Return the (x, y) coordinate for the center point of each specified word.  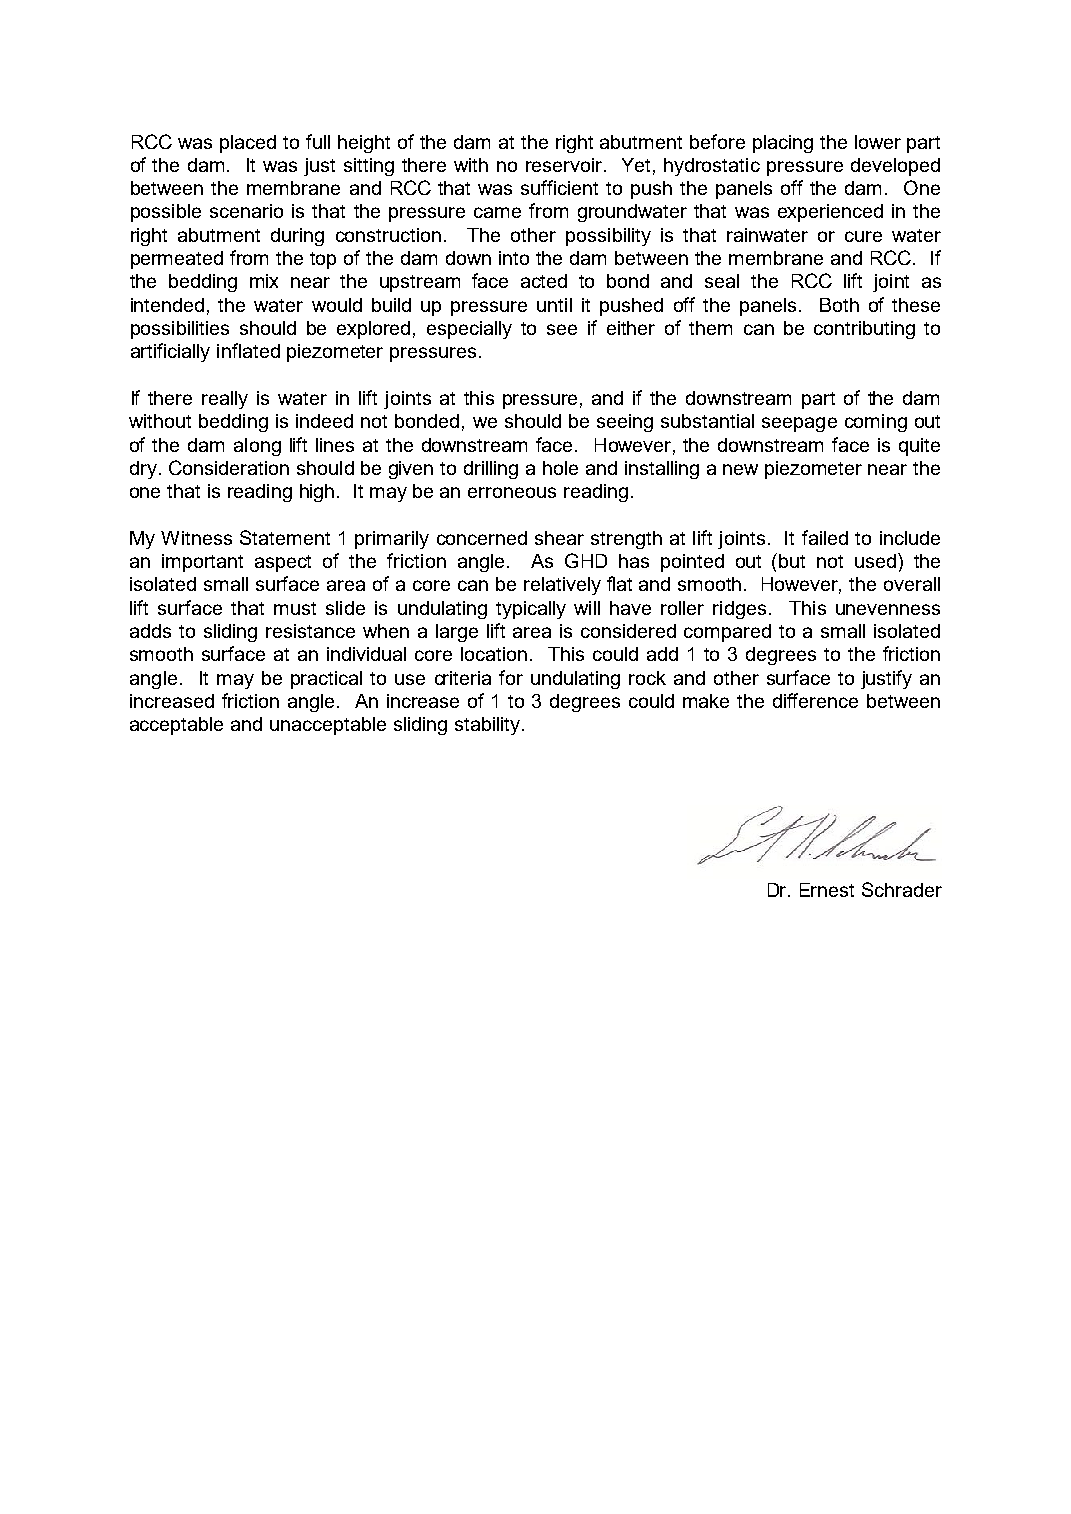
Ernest (827, 890)
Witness (196, 538)
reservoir (565, 165)
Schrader (902, 889)
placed (248, 144)
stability (489, 726)
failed (825, 537)
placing (783, 144)
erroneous (512, 492)
